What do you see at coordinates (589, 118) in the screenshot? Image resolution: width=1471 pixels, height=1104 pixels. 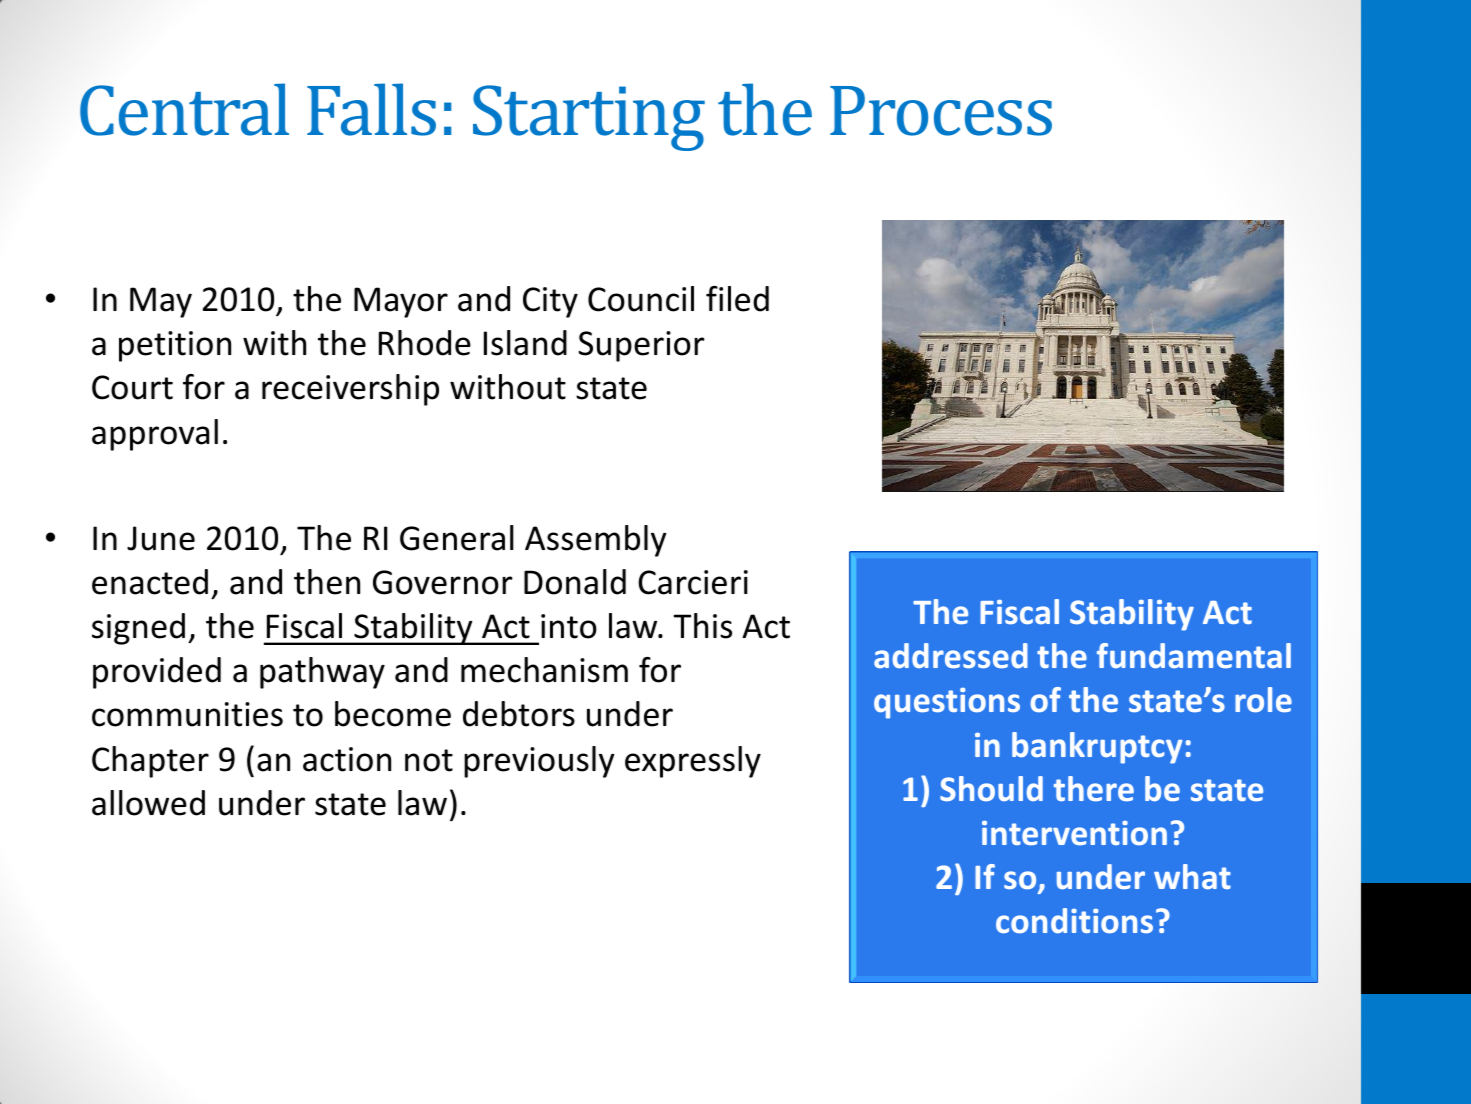 I see `Starting` at bounding box center [589, 118].
